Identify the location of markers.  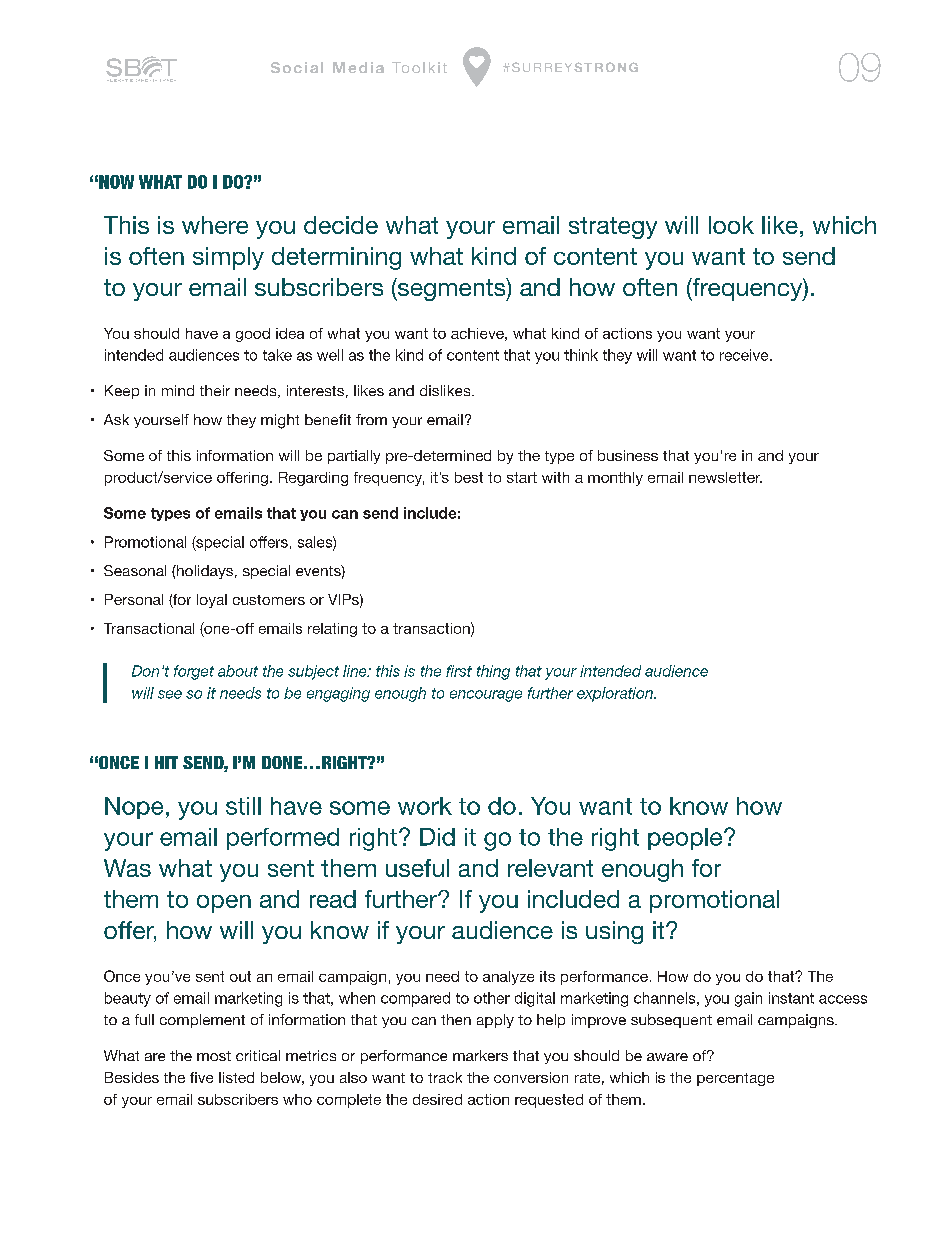
(480, 1055).
